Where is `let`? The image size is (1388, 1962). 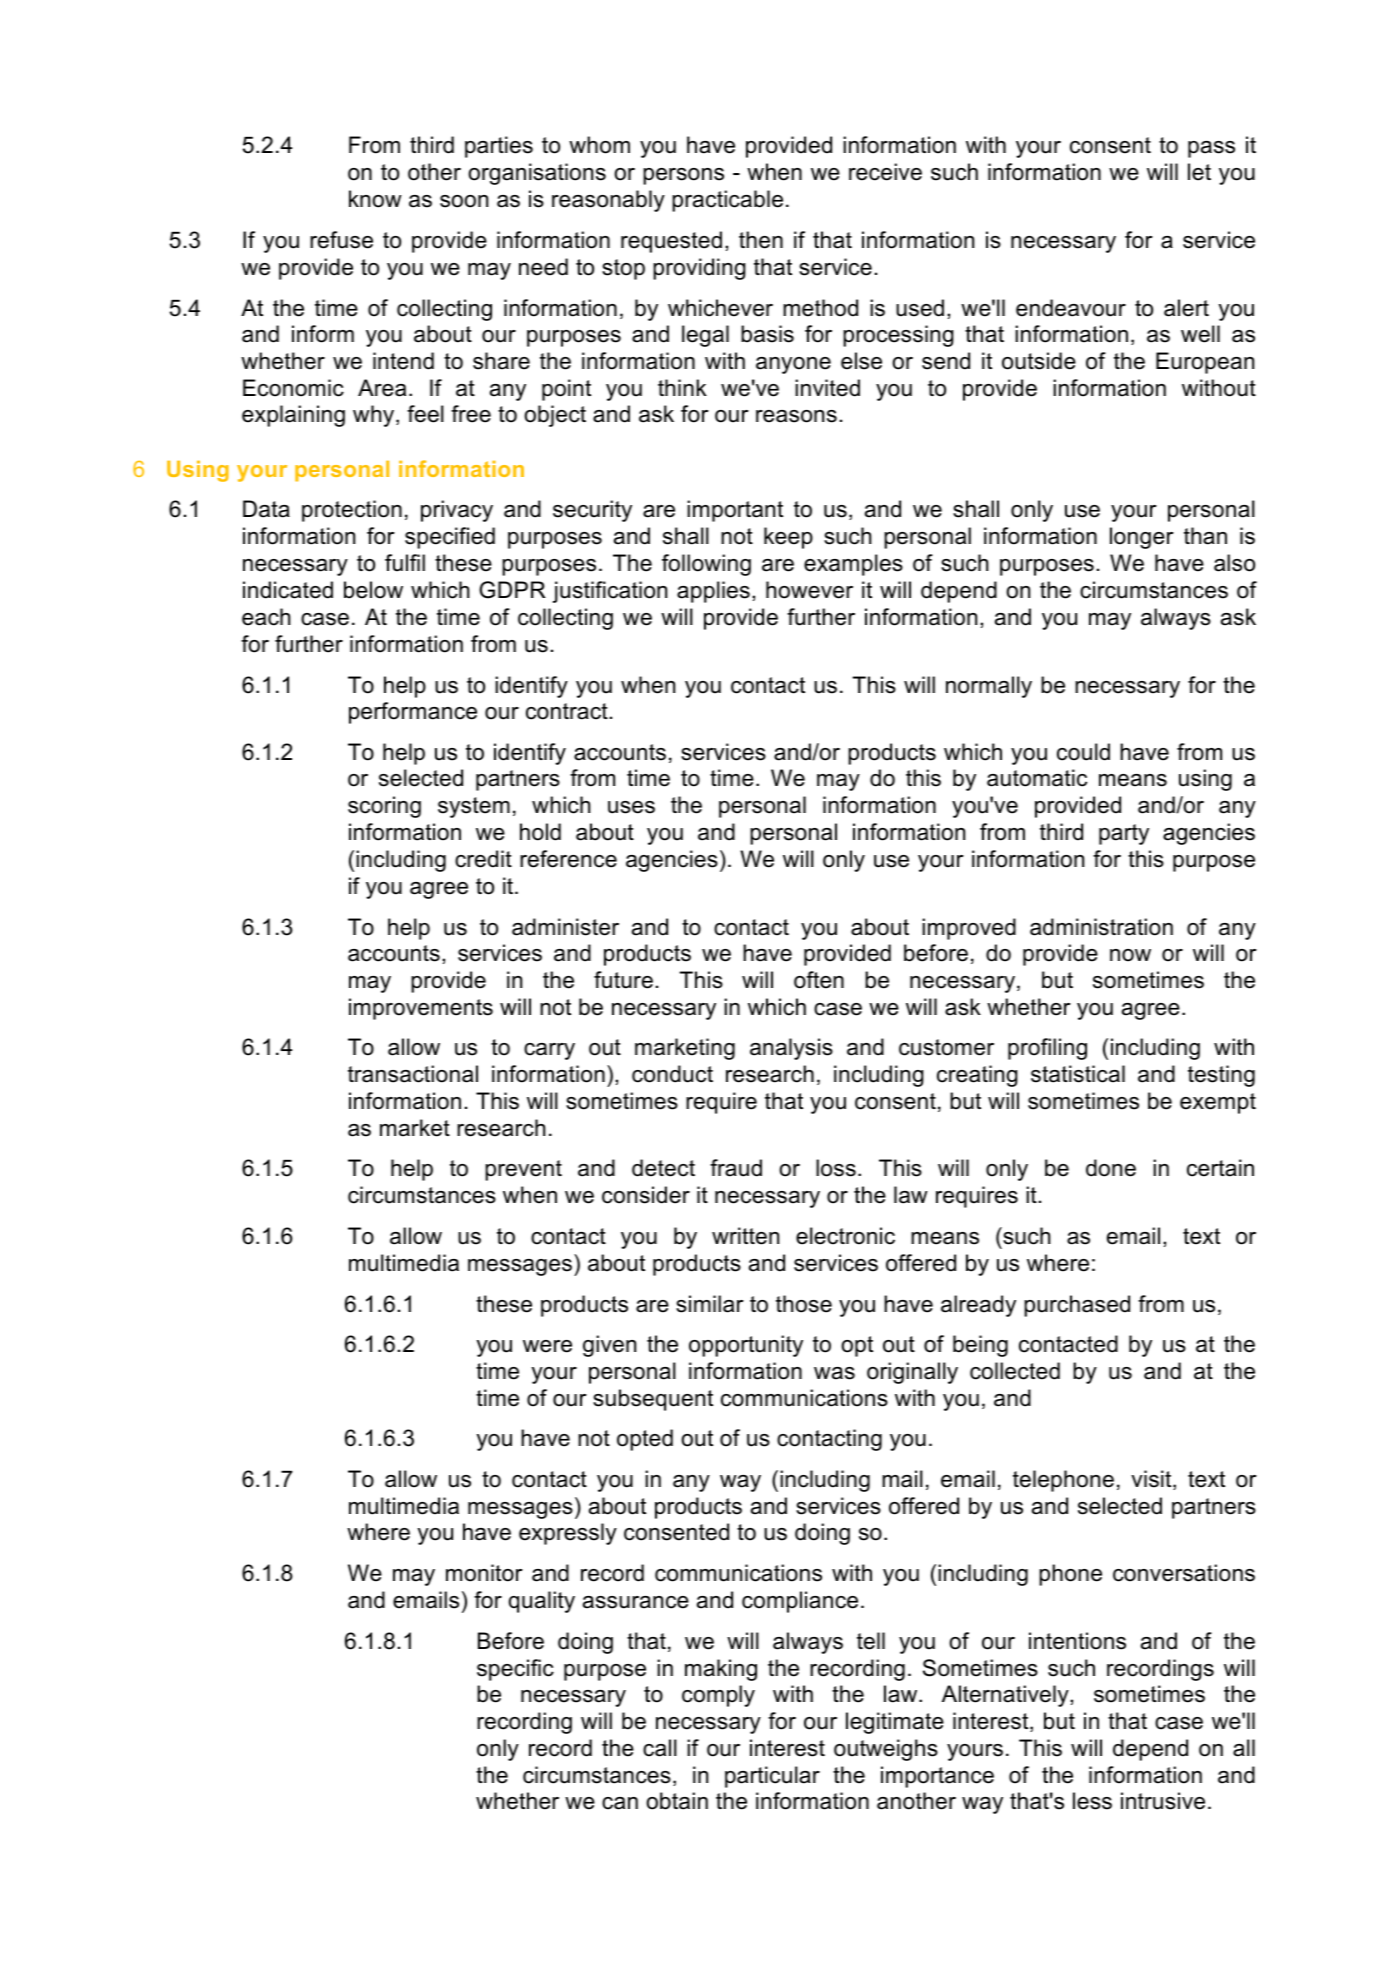
let is located at coordinates (1199, 172).
